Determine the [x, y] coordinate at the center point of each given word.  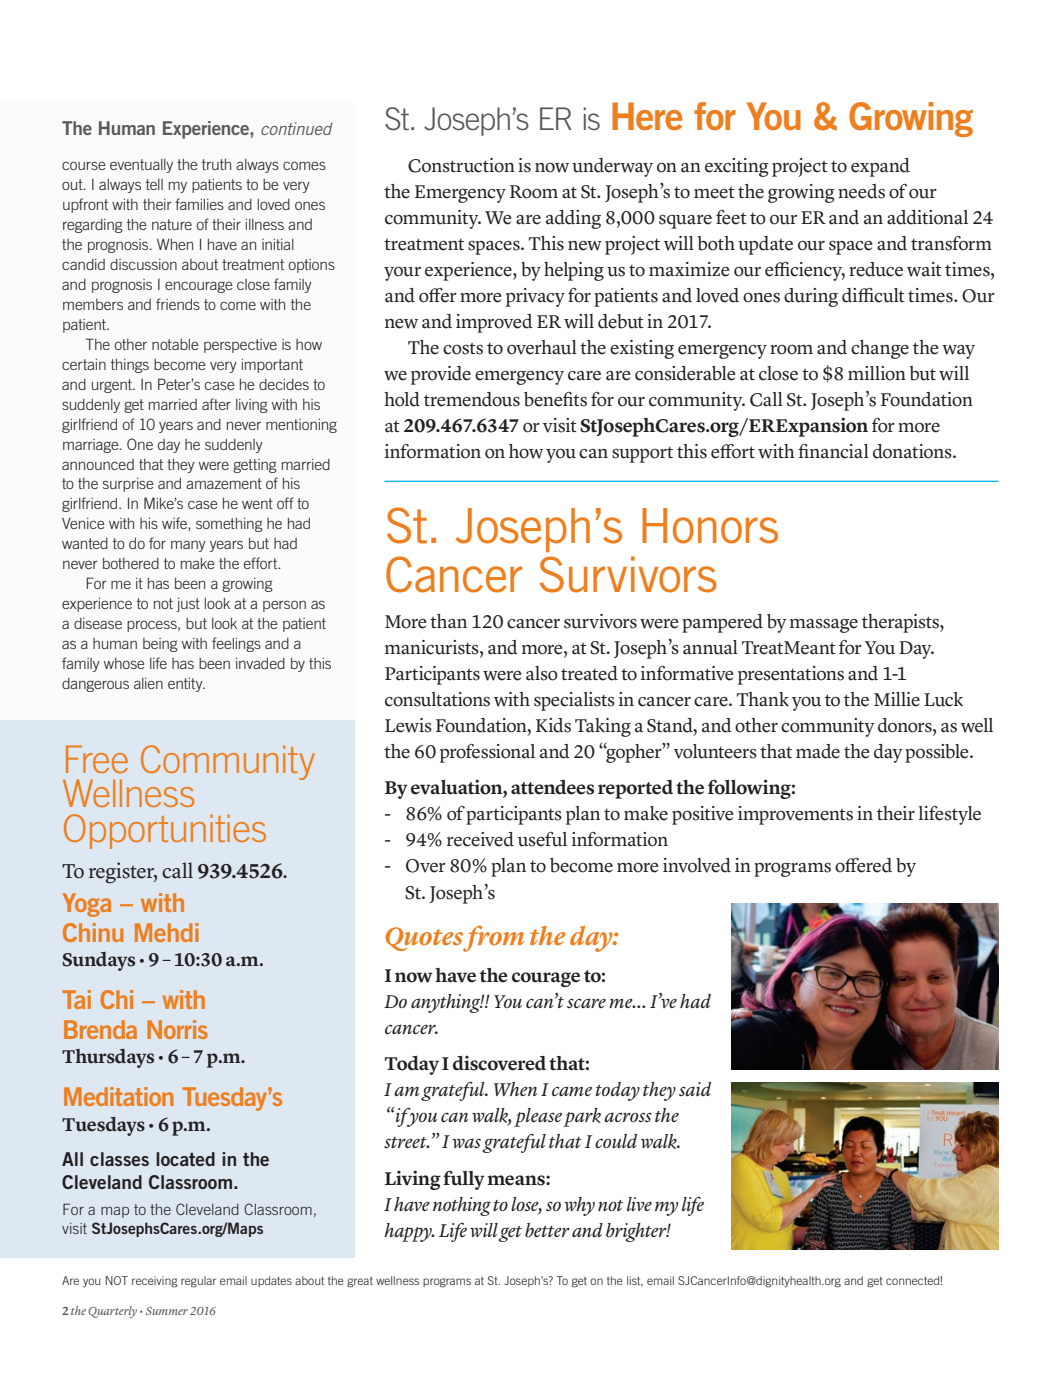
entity [186, 685]
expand [880, 167]
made [818, 751]
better [547, 1230]
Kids [553, 725]
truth [216, 164]
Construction [461, 165]
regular [198, 1282]
